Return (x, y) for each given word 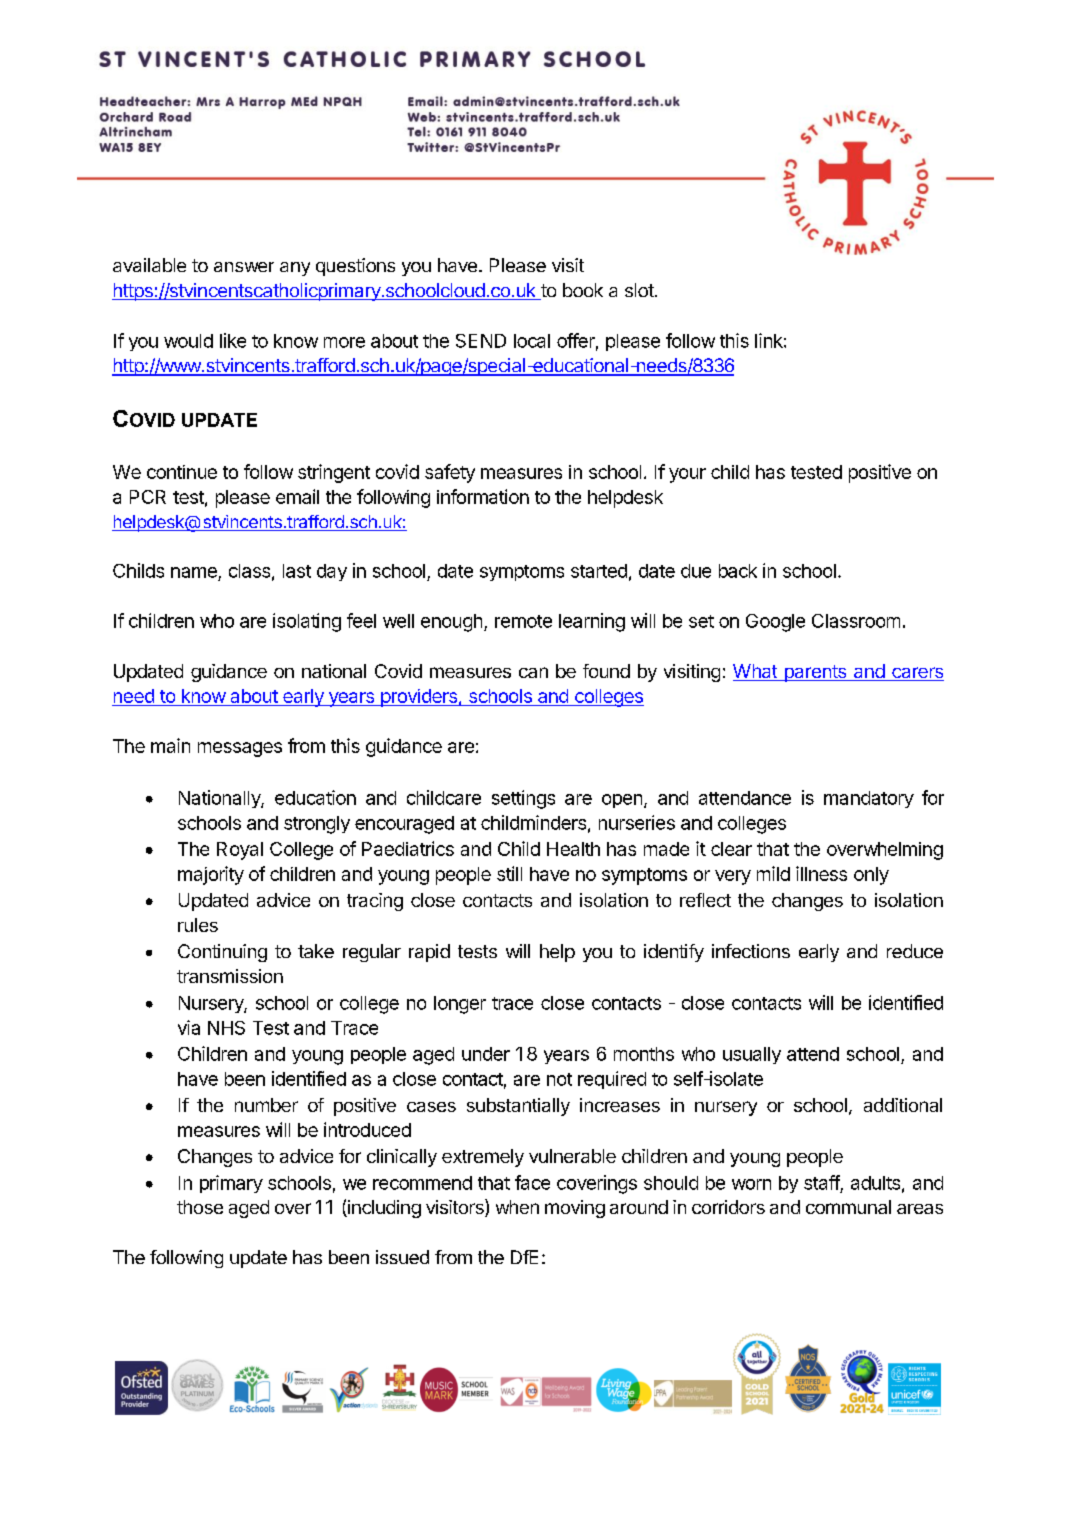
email (297, 496)
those (200, 1207)
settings (523, 799)
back (738, 571)
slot (640, 290)
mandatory (869, 799)
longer (460, 1005)
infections (751, 951)
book (583, 290)
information (483, 496)
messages (240, 749)
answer (244, 267)
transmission (230, 976)
